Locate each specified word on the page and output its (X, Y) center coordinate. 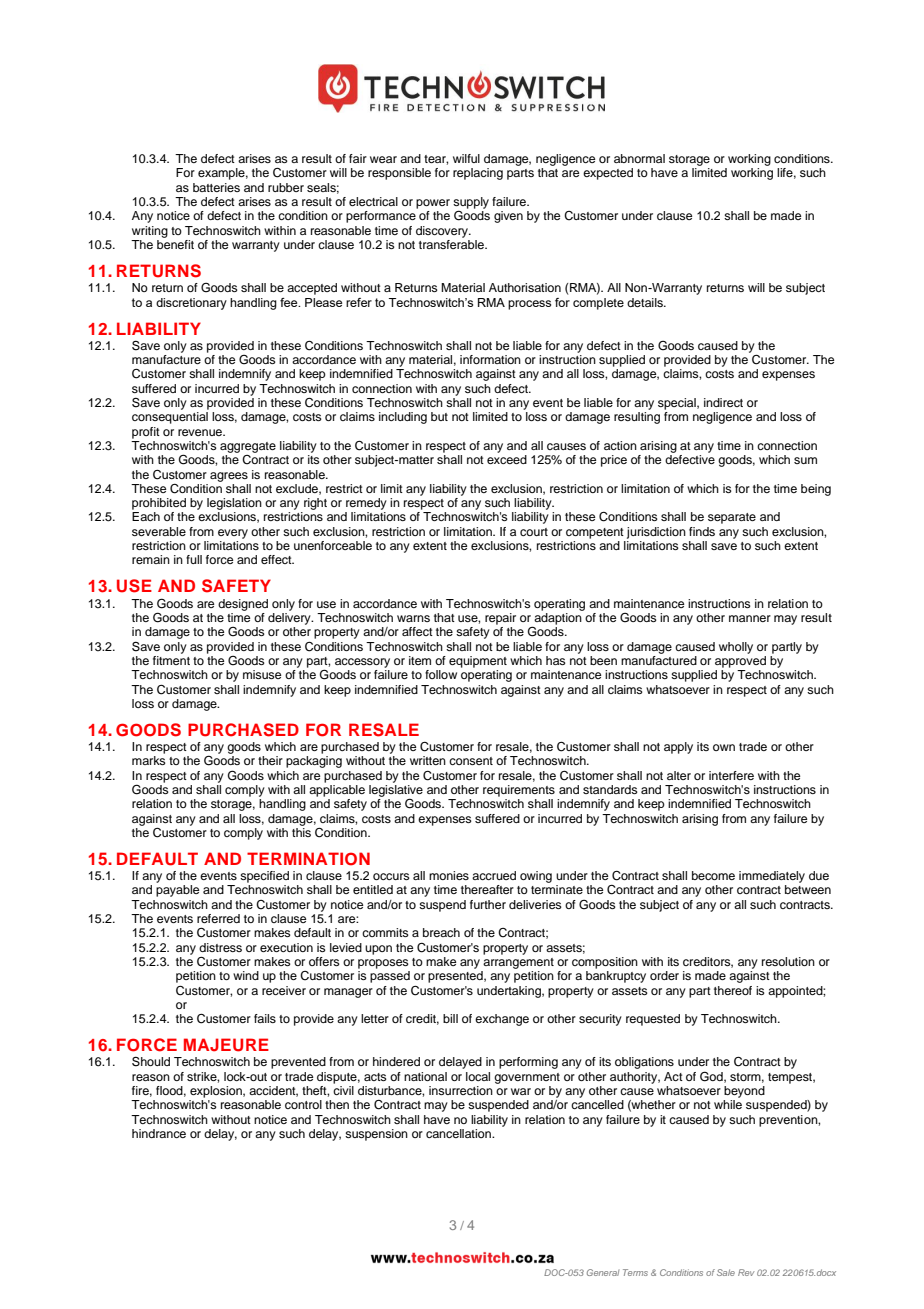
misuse (262, 674)
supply (471, 204)
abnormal (639, 158)
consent (471, 761)
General (603, 1272)
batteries (216, 187)
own (724, 747)
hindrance (159, 1133)
